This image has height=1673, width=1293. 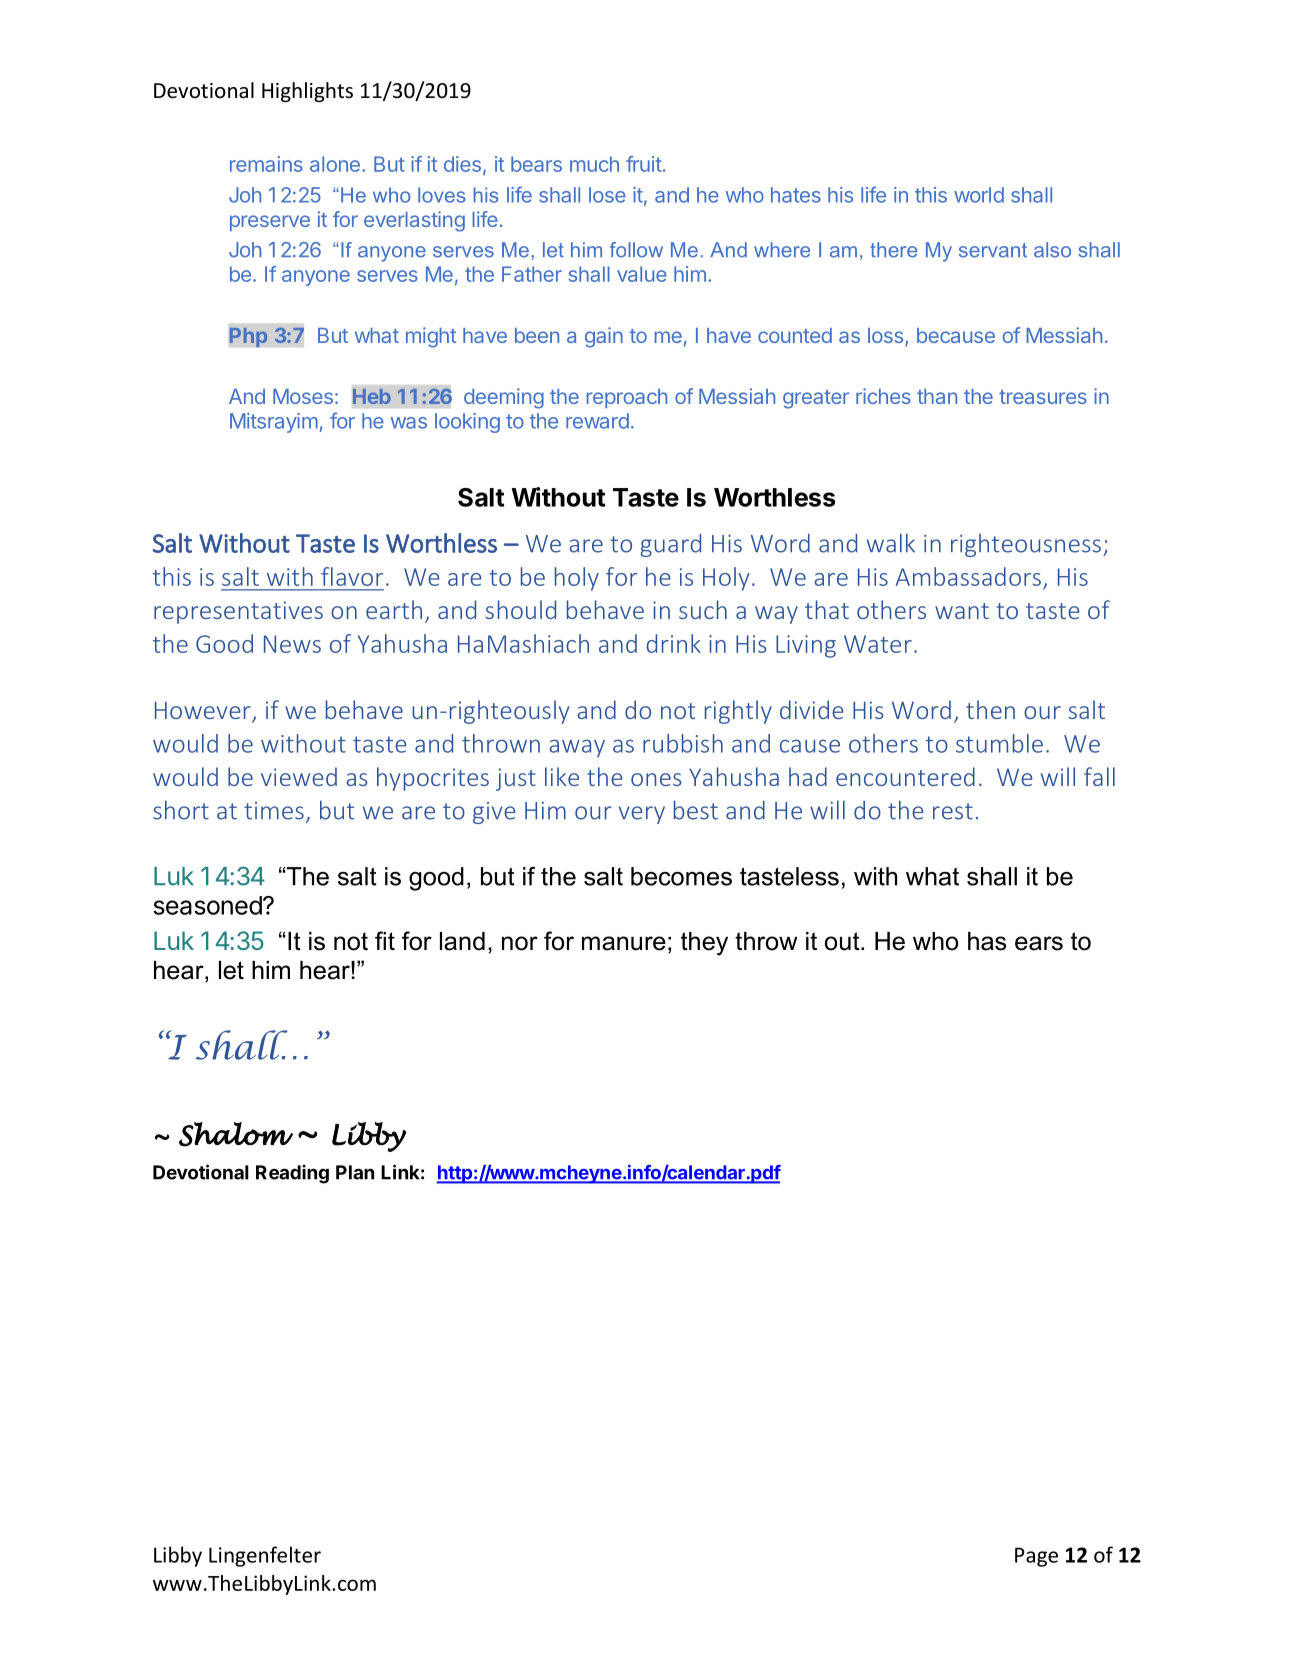 What do you see at coordinates (292, 1174) in the image?
I see `Reading` at bounding box center [292, 1174].
